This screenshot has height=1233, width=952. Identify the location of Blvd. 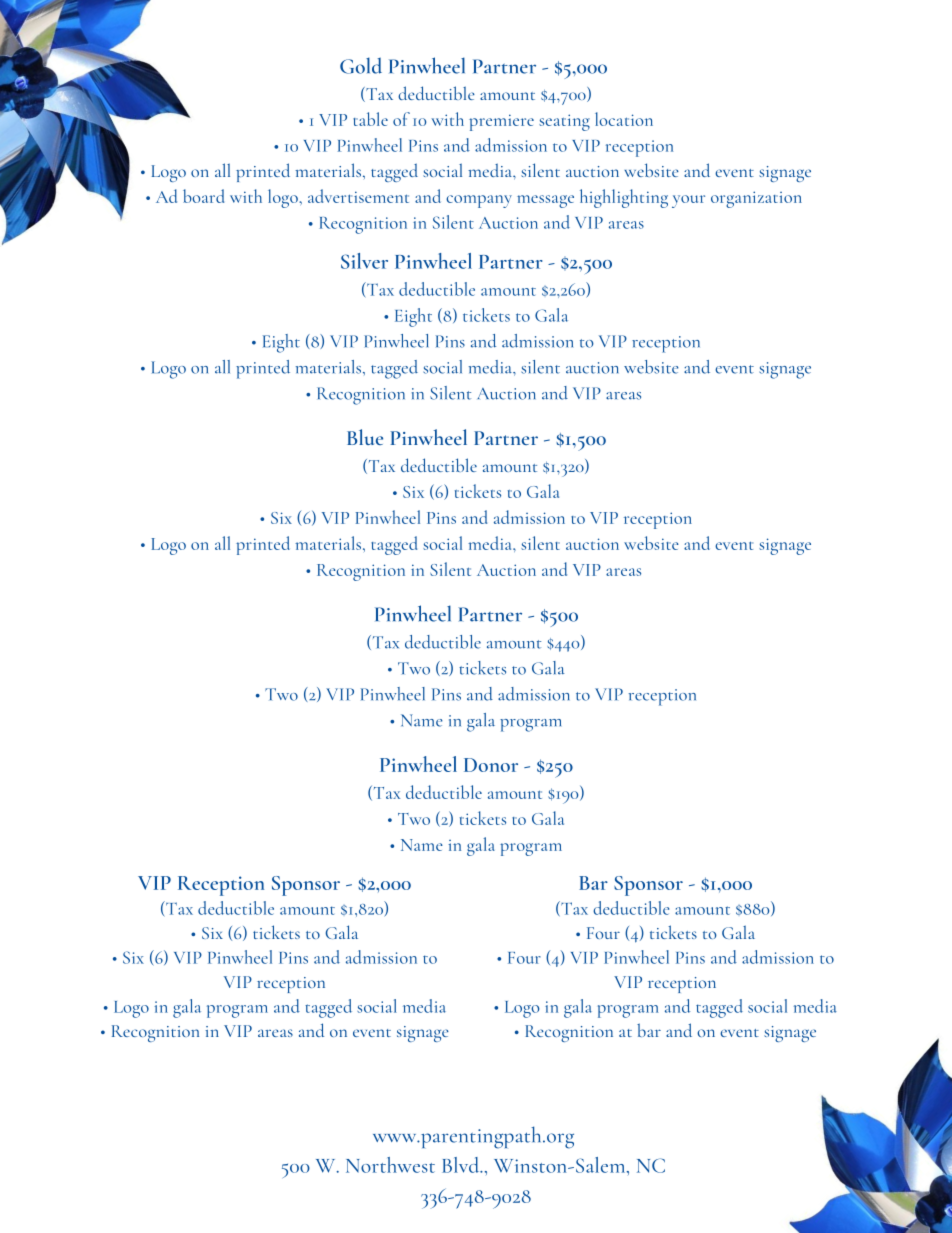
(462, 1165).
